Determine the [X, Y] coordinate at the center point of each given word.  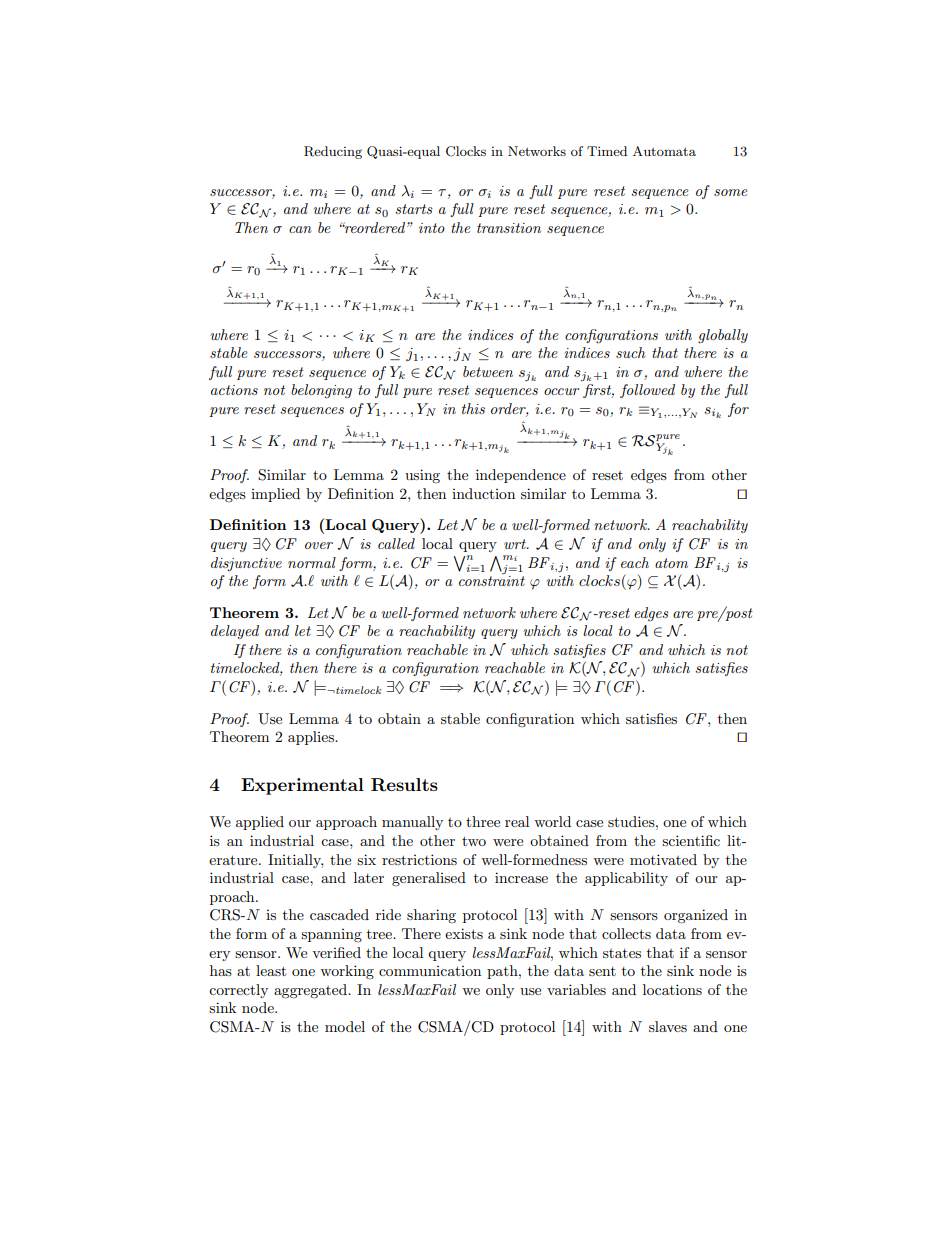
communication [430, 971]
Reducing [333, 152]
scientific [691, 840]
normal [312, 562]
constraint [492, 581]
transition [509, 228]
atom [671, 563]
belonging [321, 391]
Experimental [302, 786]
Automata [664, 151]
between [488, 371]
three [483, 821]
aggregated [311, 991]
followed [647, 391]
